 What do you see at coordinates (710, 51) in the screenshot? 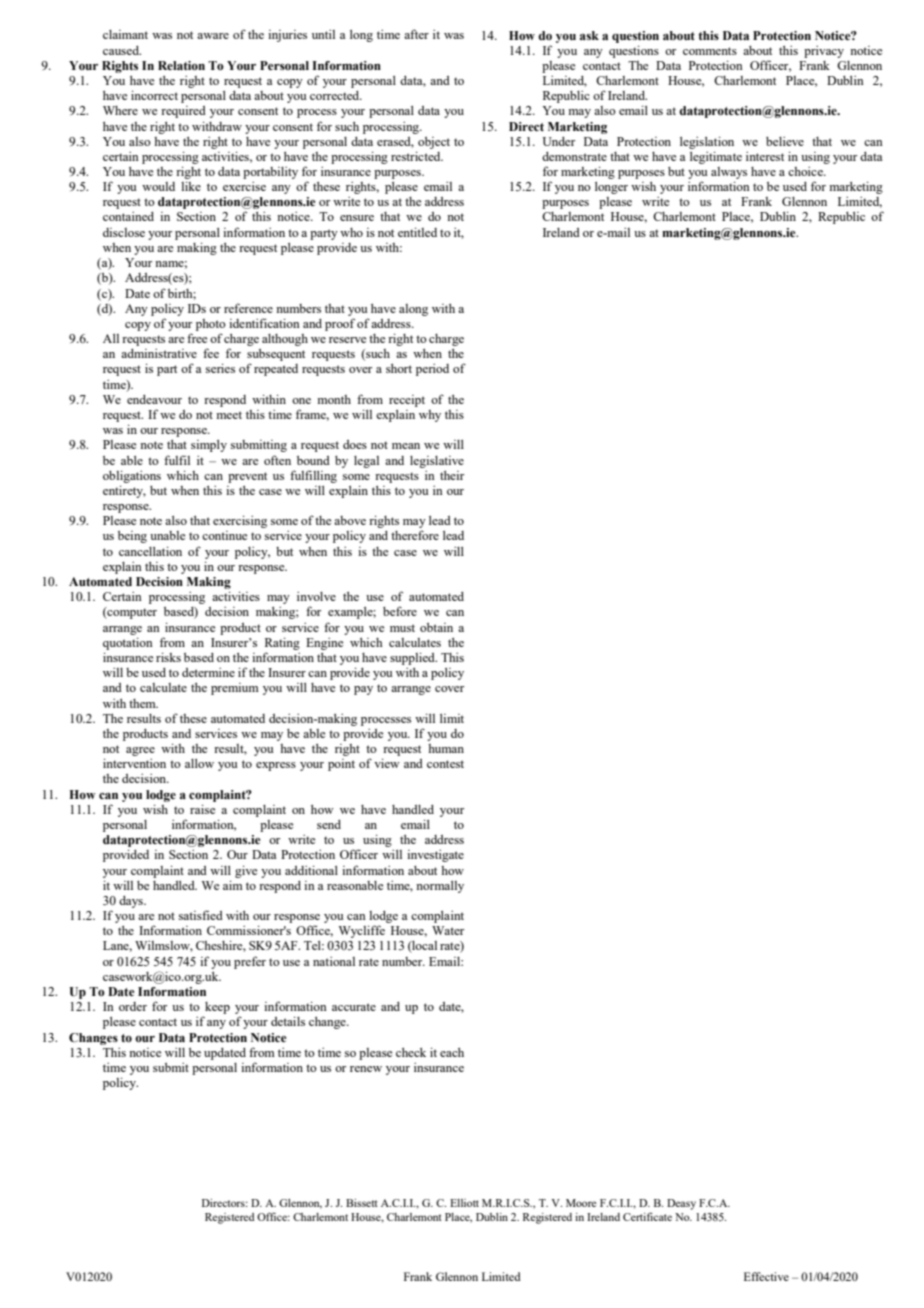
I see `comments` at bounding box center [710, 51].
